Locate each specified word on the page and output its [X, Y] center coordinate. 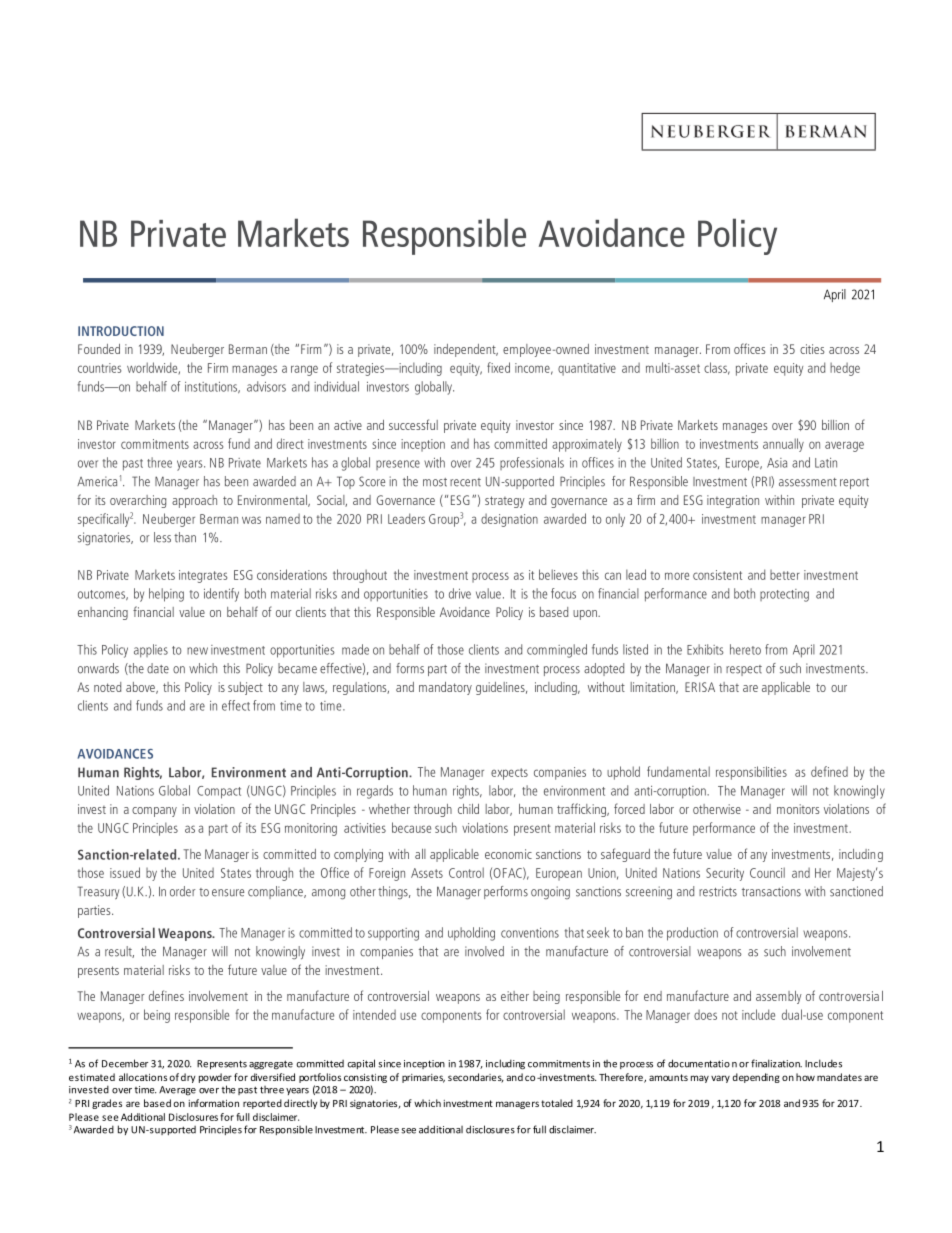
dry [188, 1078]
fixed [498, 367]
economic [508, 854]
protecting [784, 595]
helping [166, 595]
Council [767, 872]
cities [812, 349]
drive [460, 593]
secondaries [476, 1078]
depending [756, 1078]
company [154, 812]
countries [100, 368]
